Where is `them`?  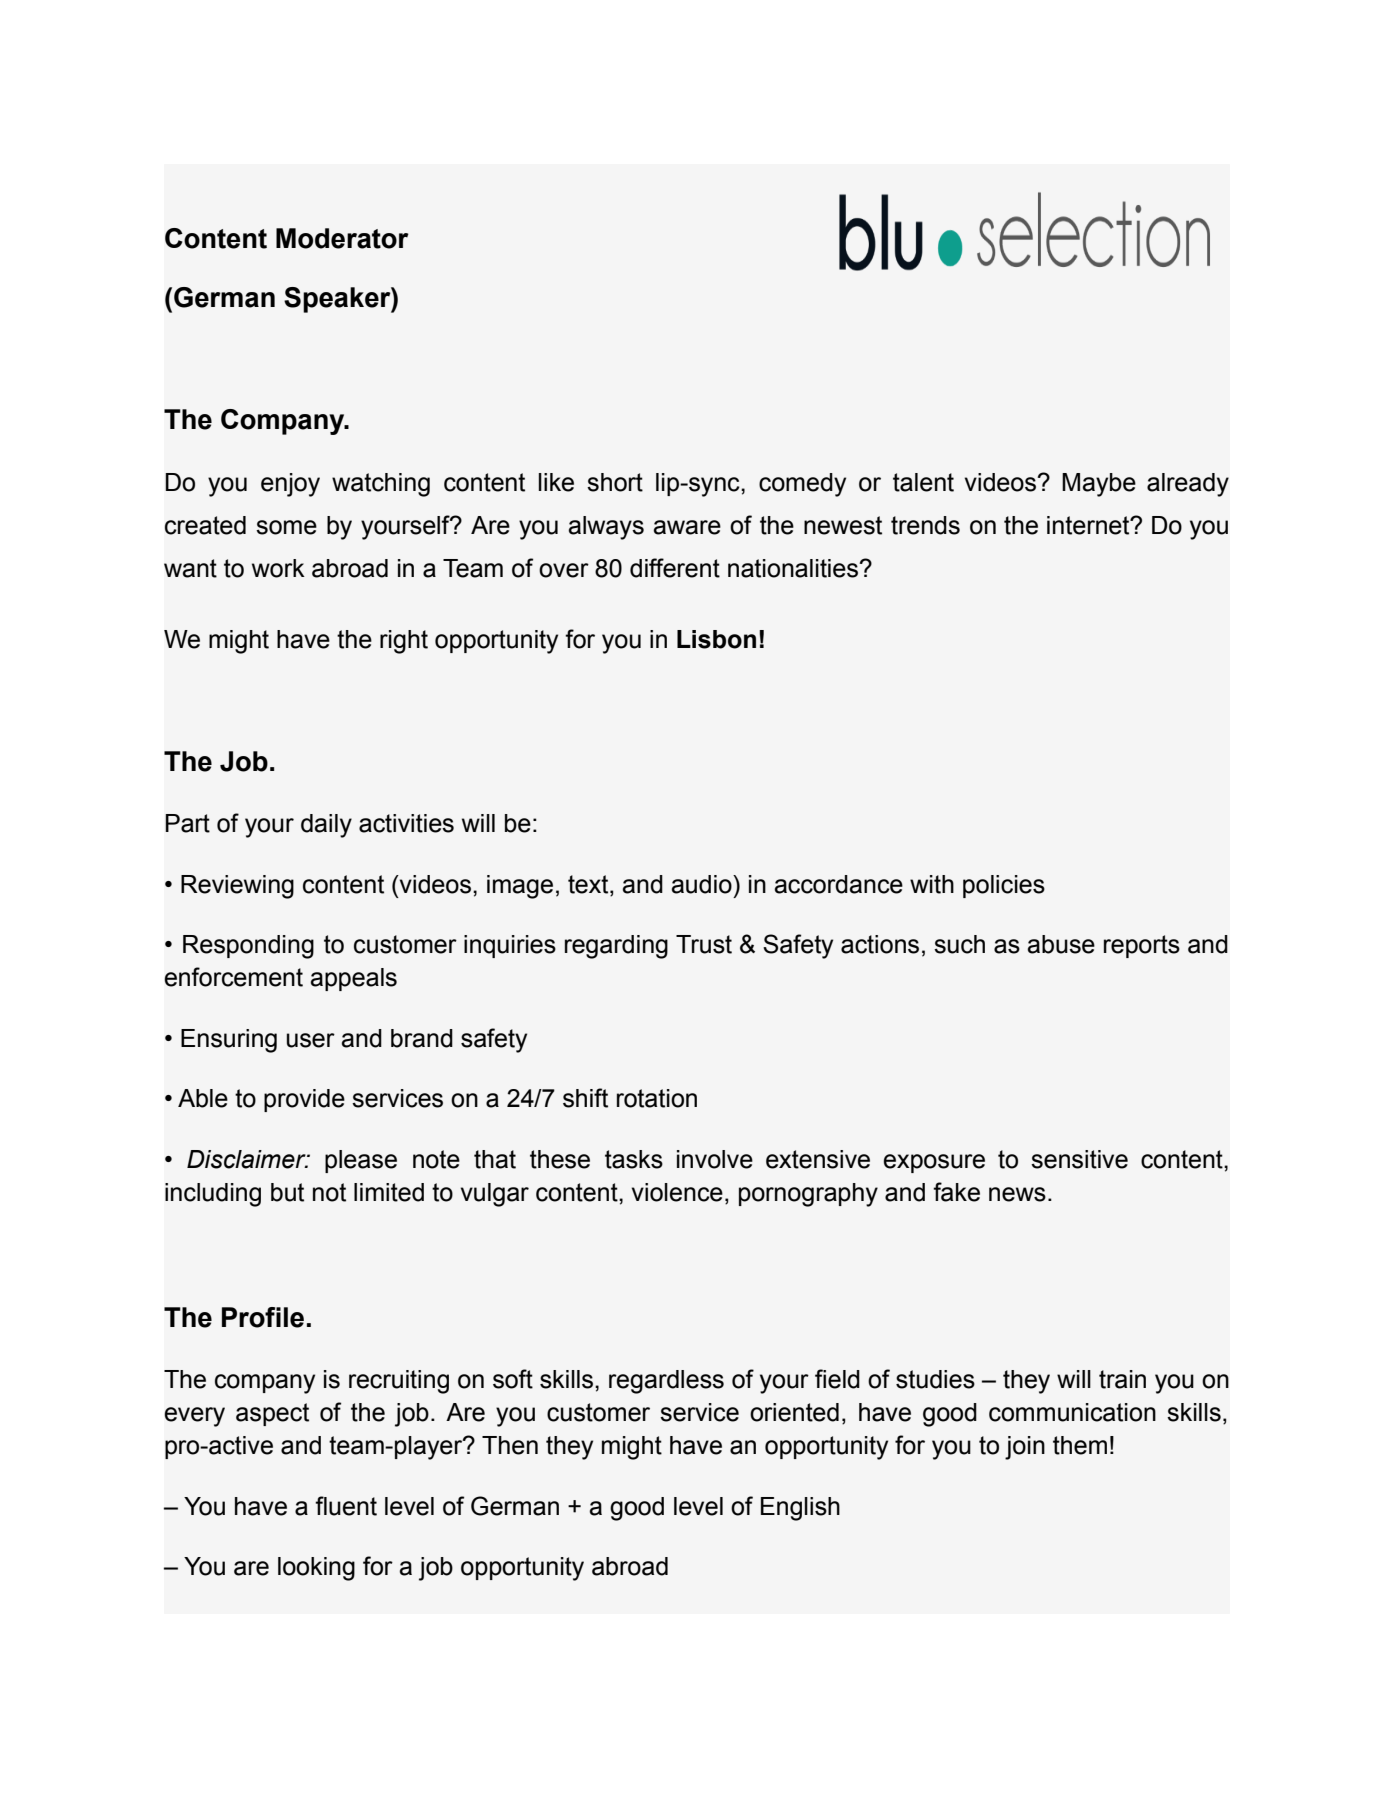 them is located at coordinates (1080, 1445).
